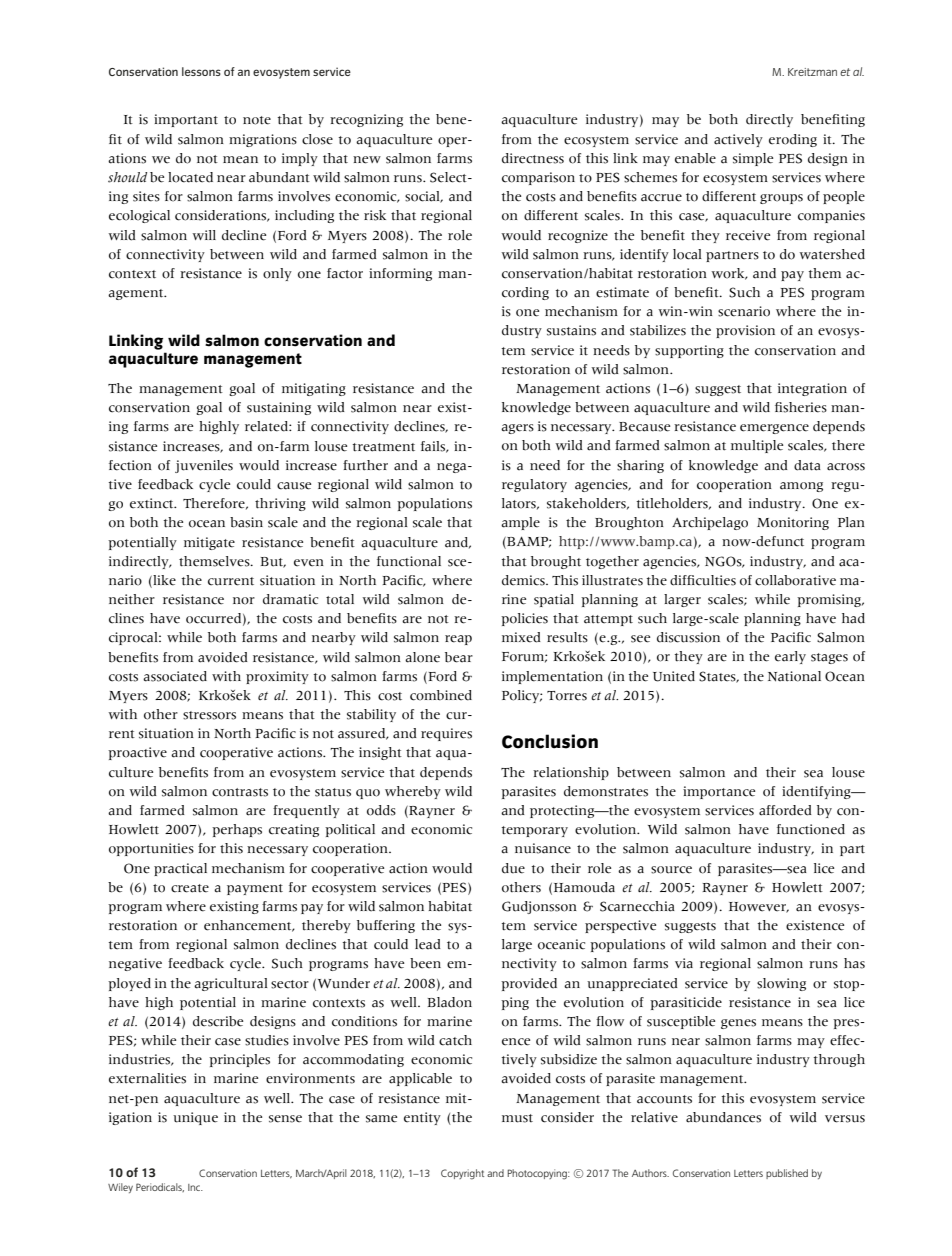 The height and width of the image is (1256, 952). I want to click on treatment, so click(384, 447).
